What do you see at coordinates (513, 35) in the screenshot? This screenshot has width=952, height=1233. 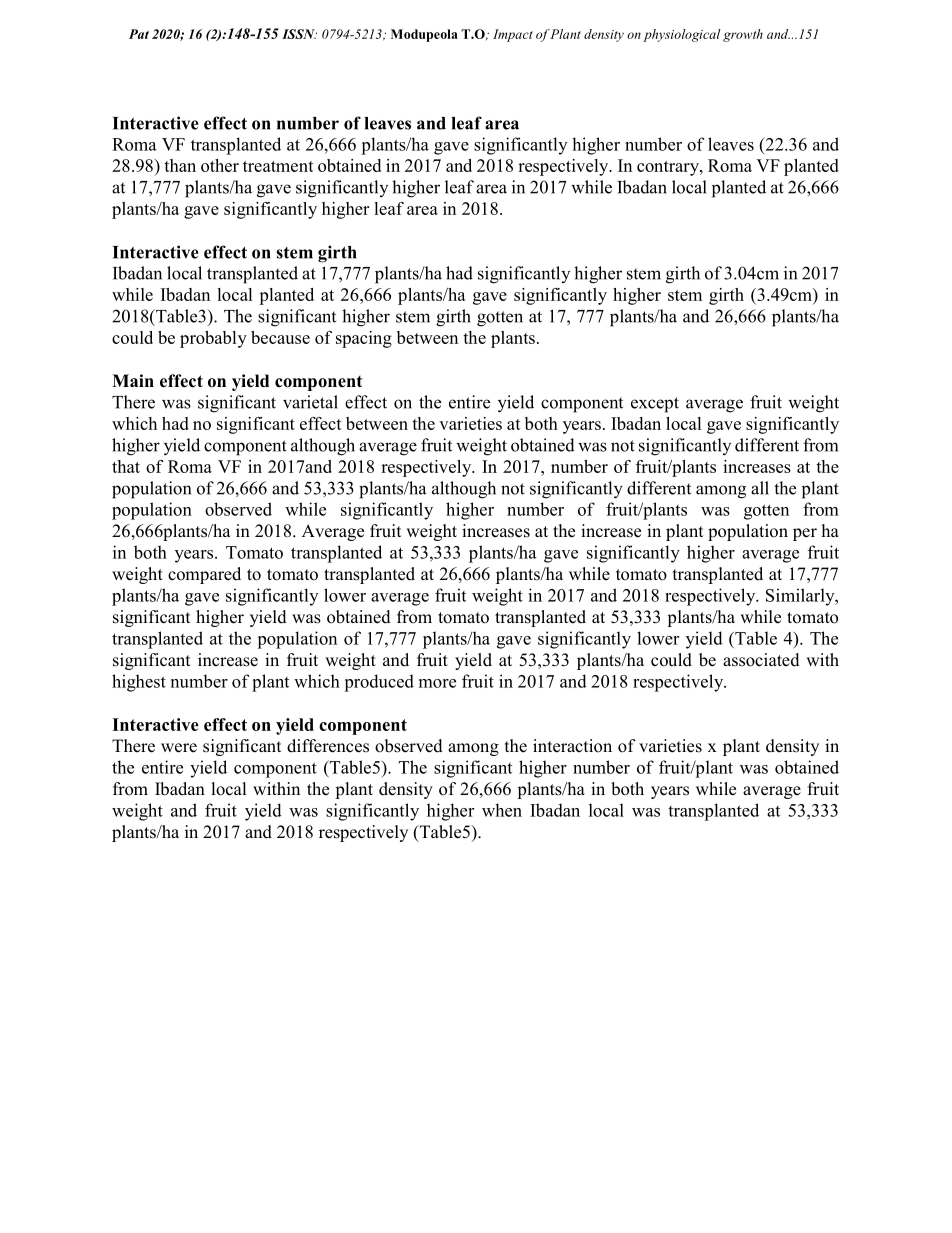 I see `Impact` at bounding box center [513, 35].
